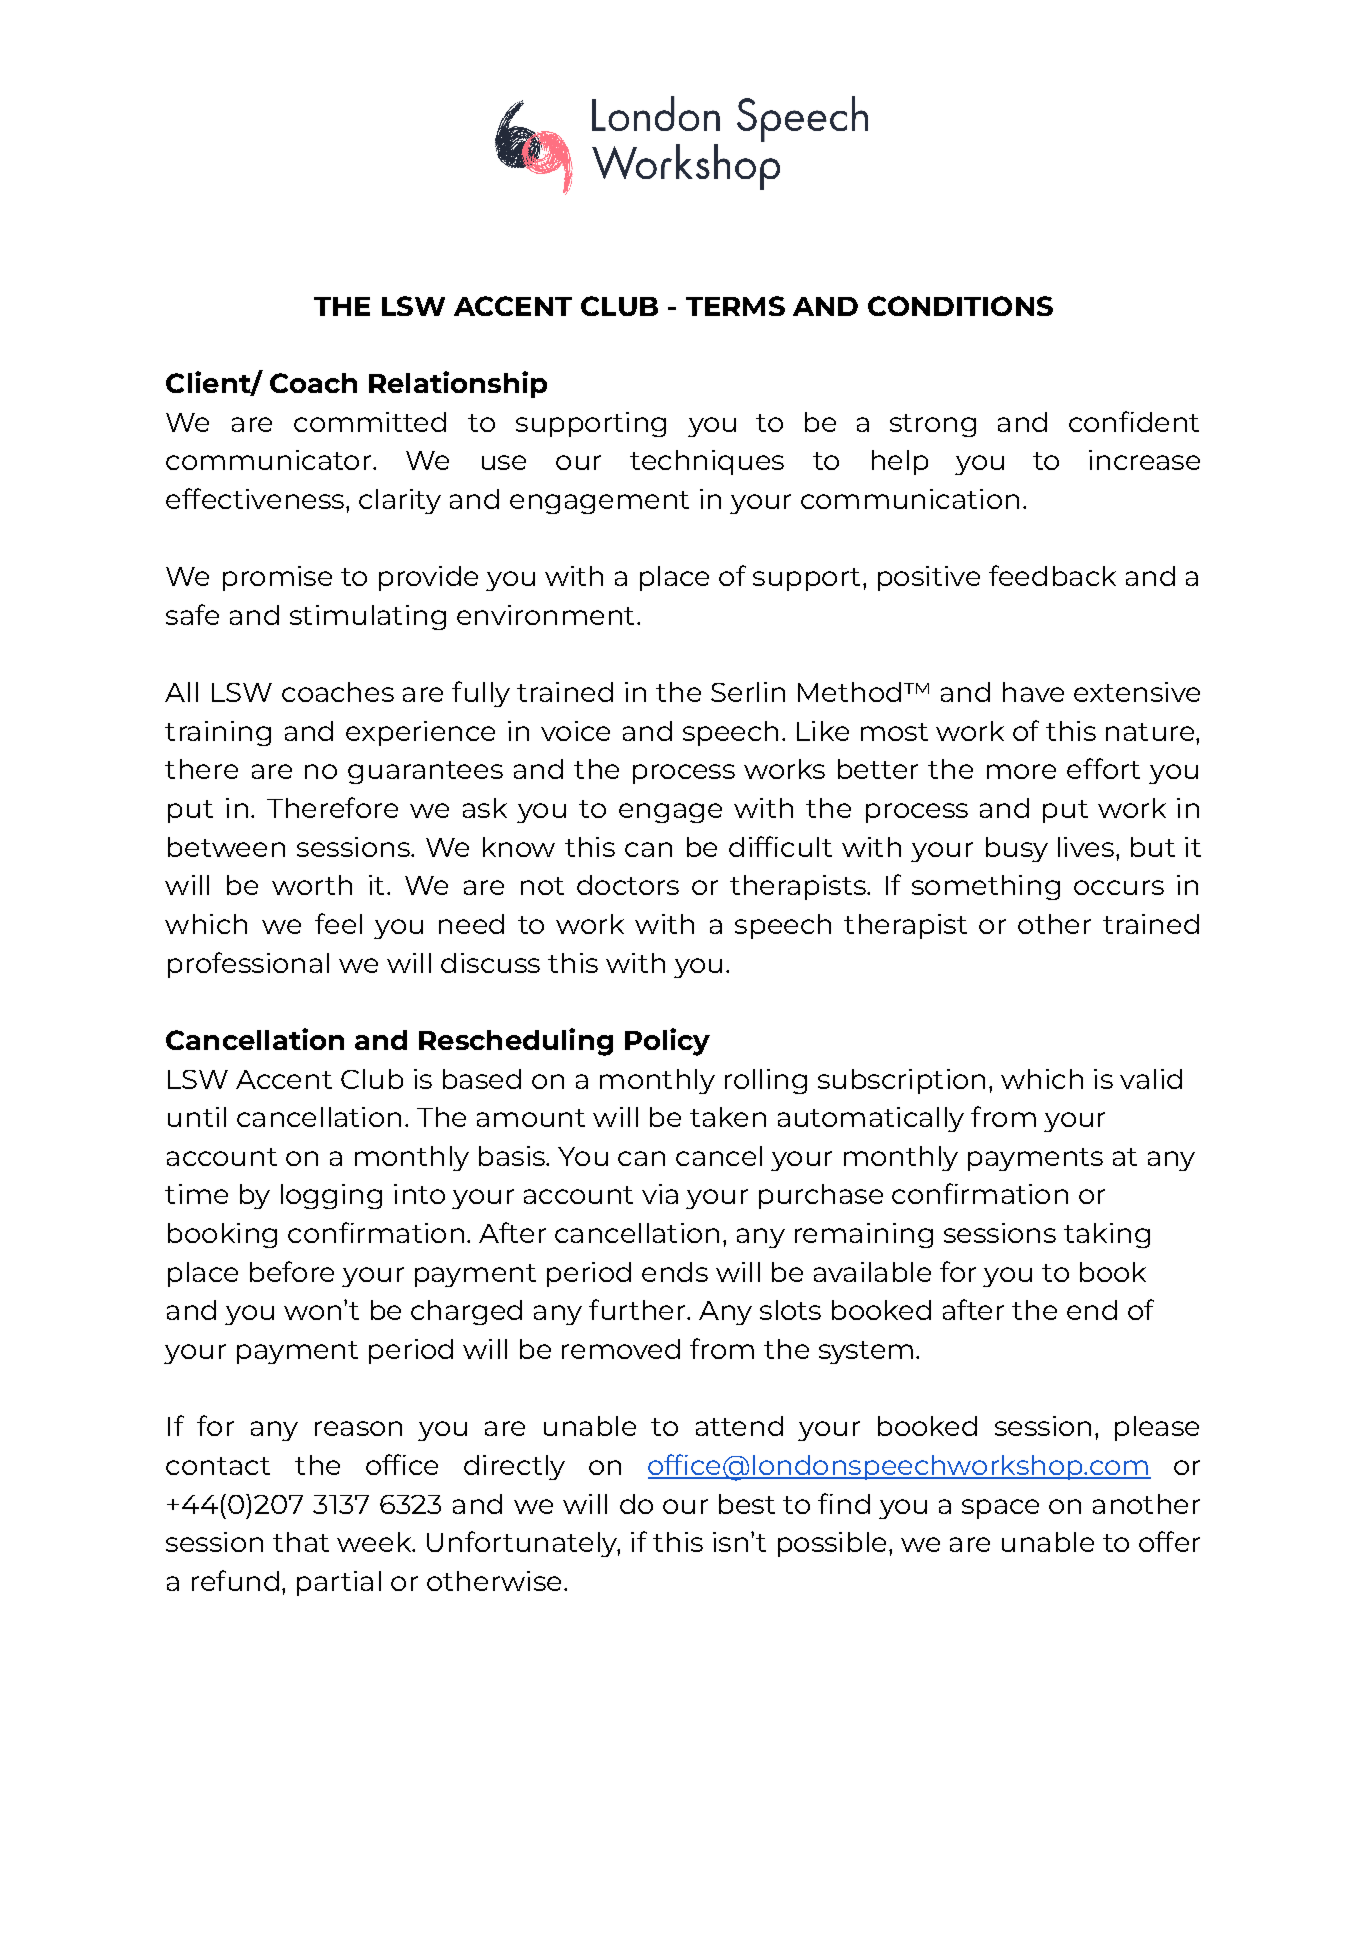 The width and height of the screenshot is (1369, 1934). I want to click on training, so click(218, 733).
